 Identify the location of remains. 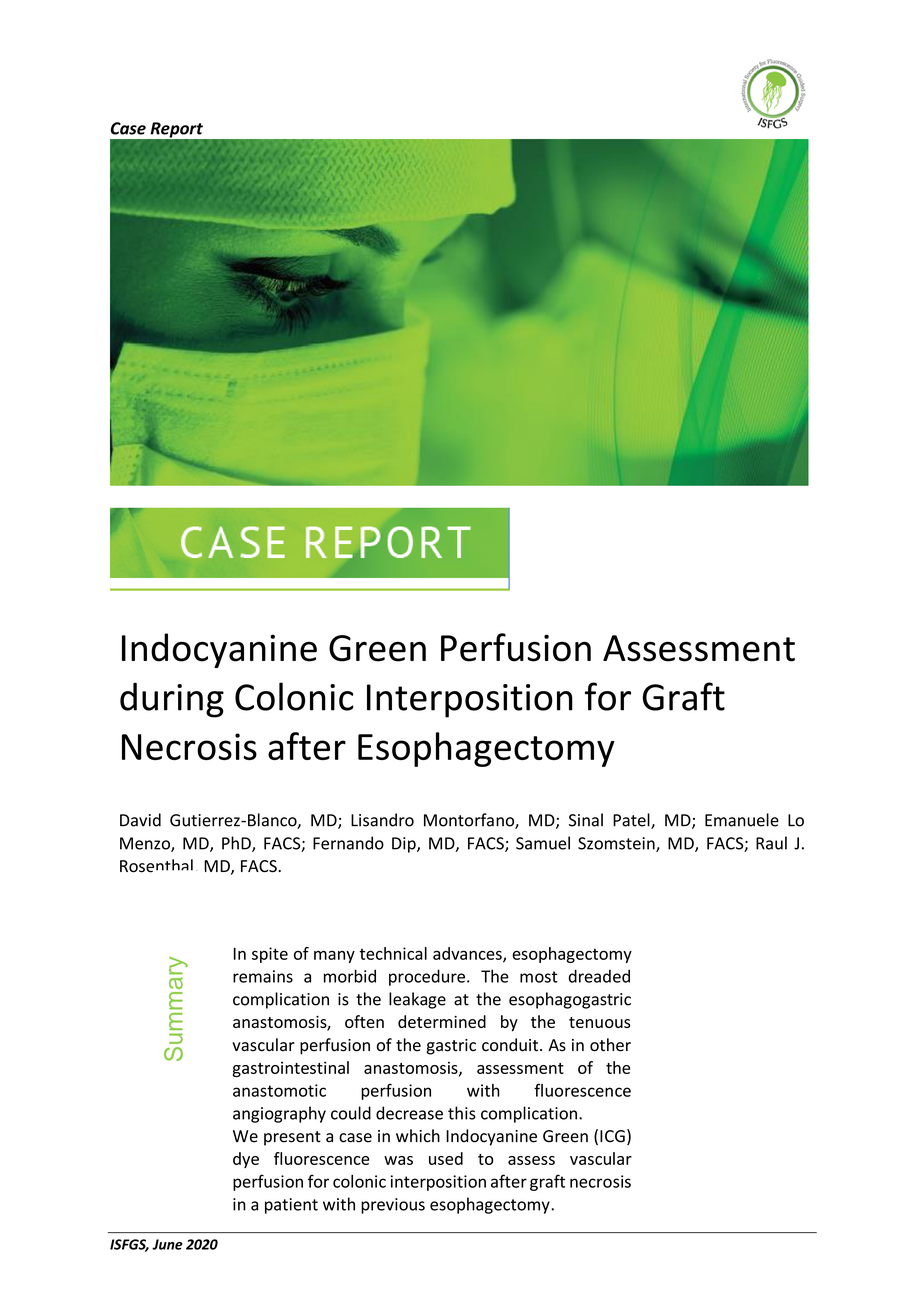
(263, 976).
